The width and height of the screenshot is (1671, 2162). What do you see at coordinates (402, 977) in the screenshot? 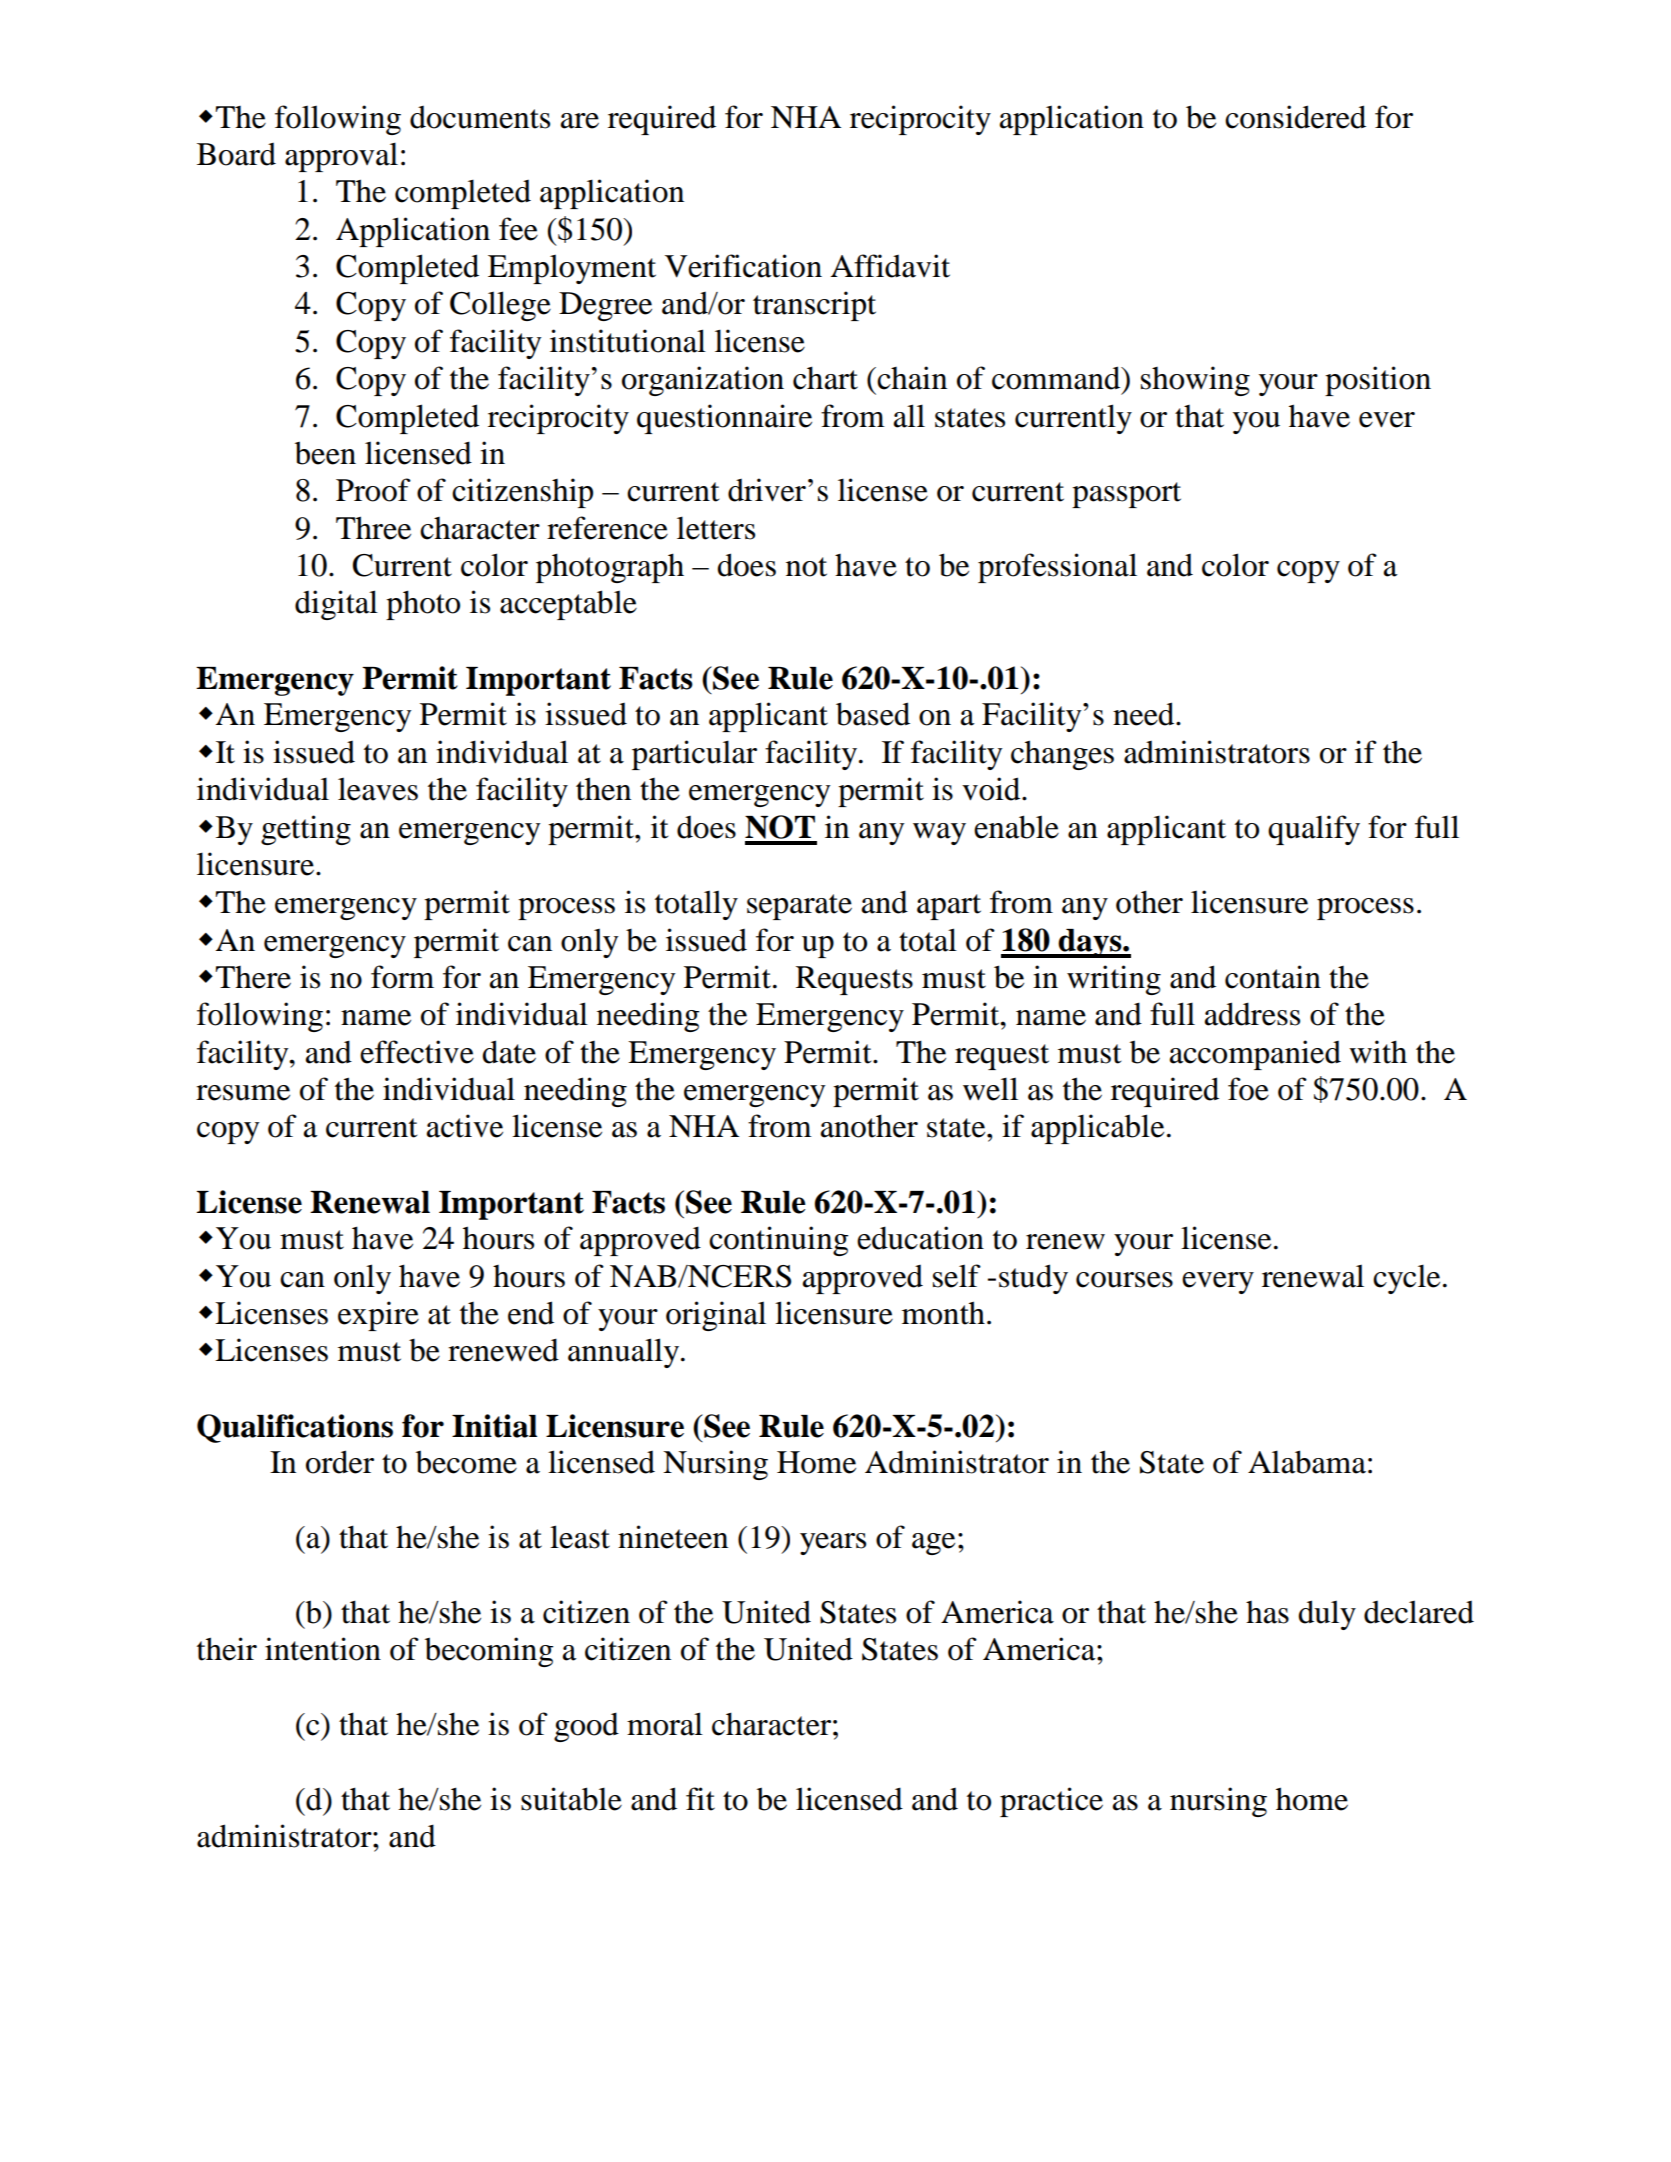
I see `form` at bounding box center [402, 977].
